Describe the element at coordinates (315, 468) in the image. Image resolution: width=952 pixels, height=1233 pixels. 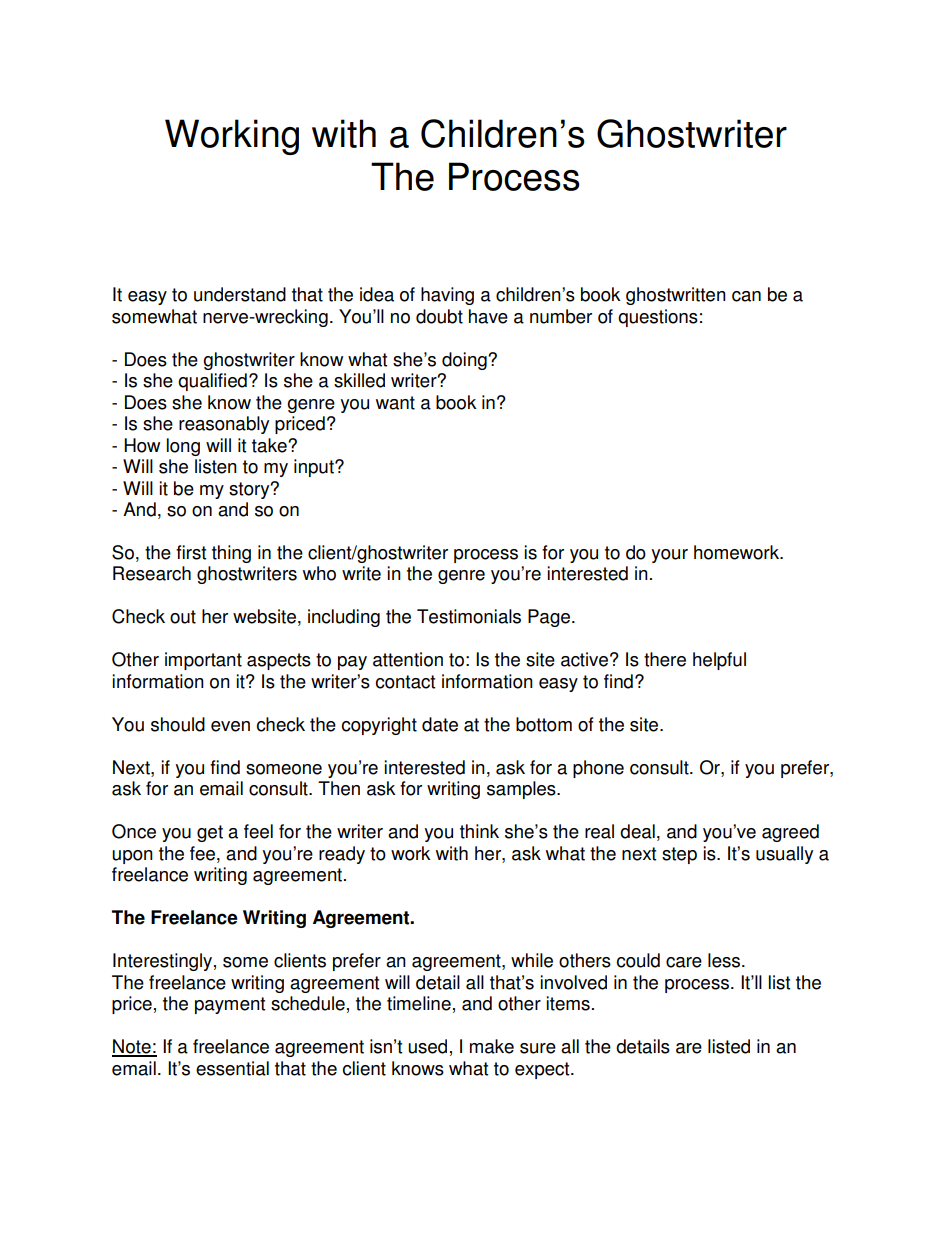
I see `input` at that location.
